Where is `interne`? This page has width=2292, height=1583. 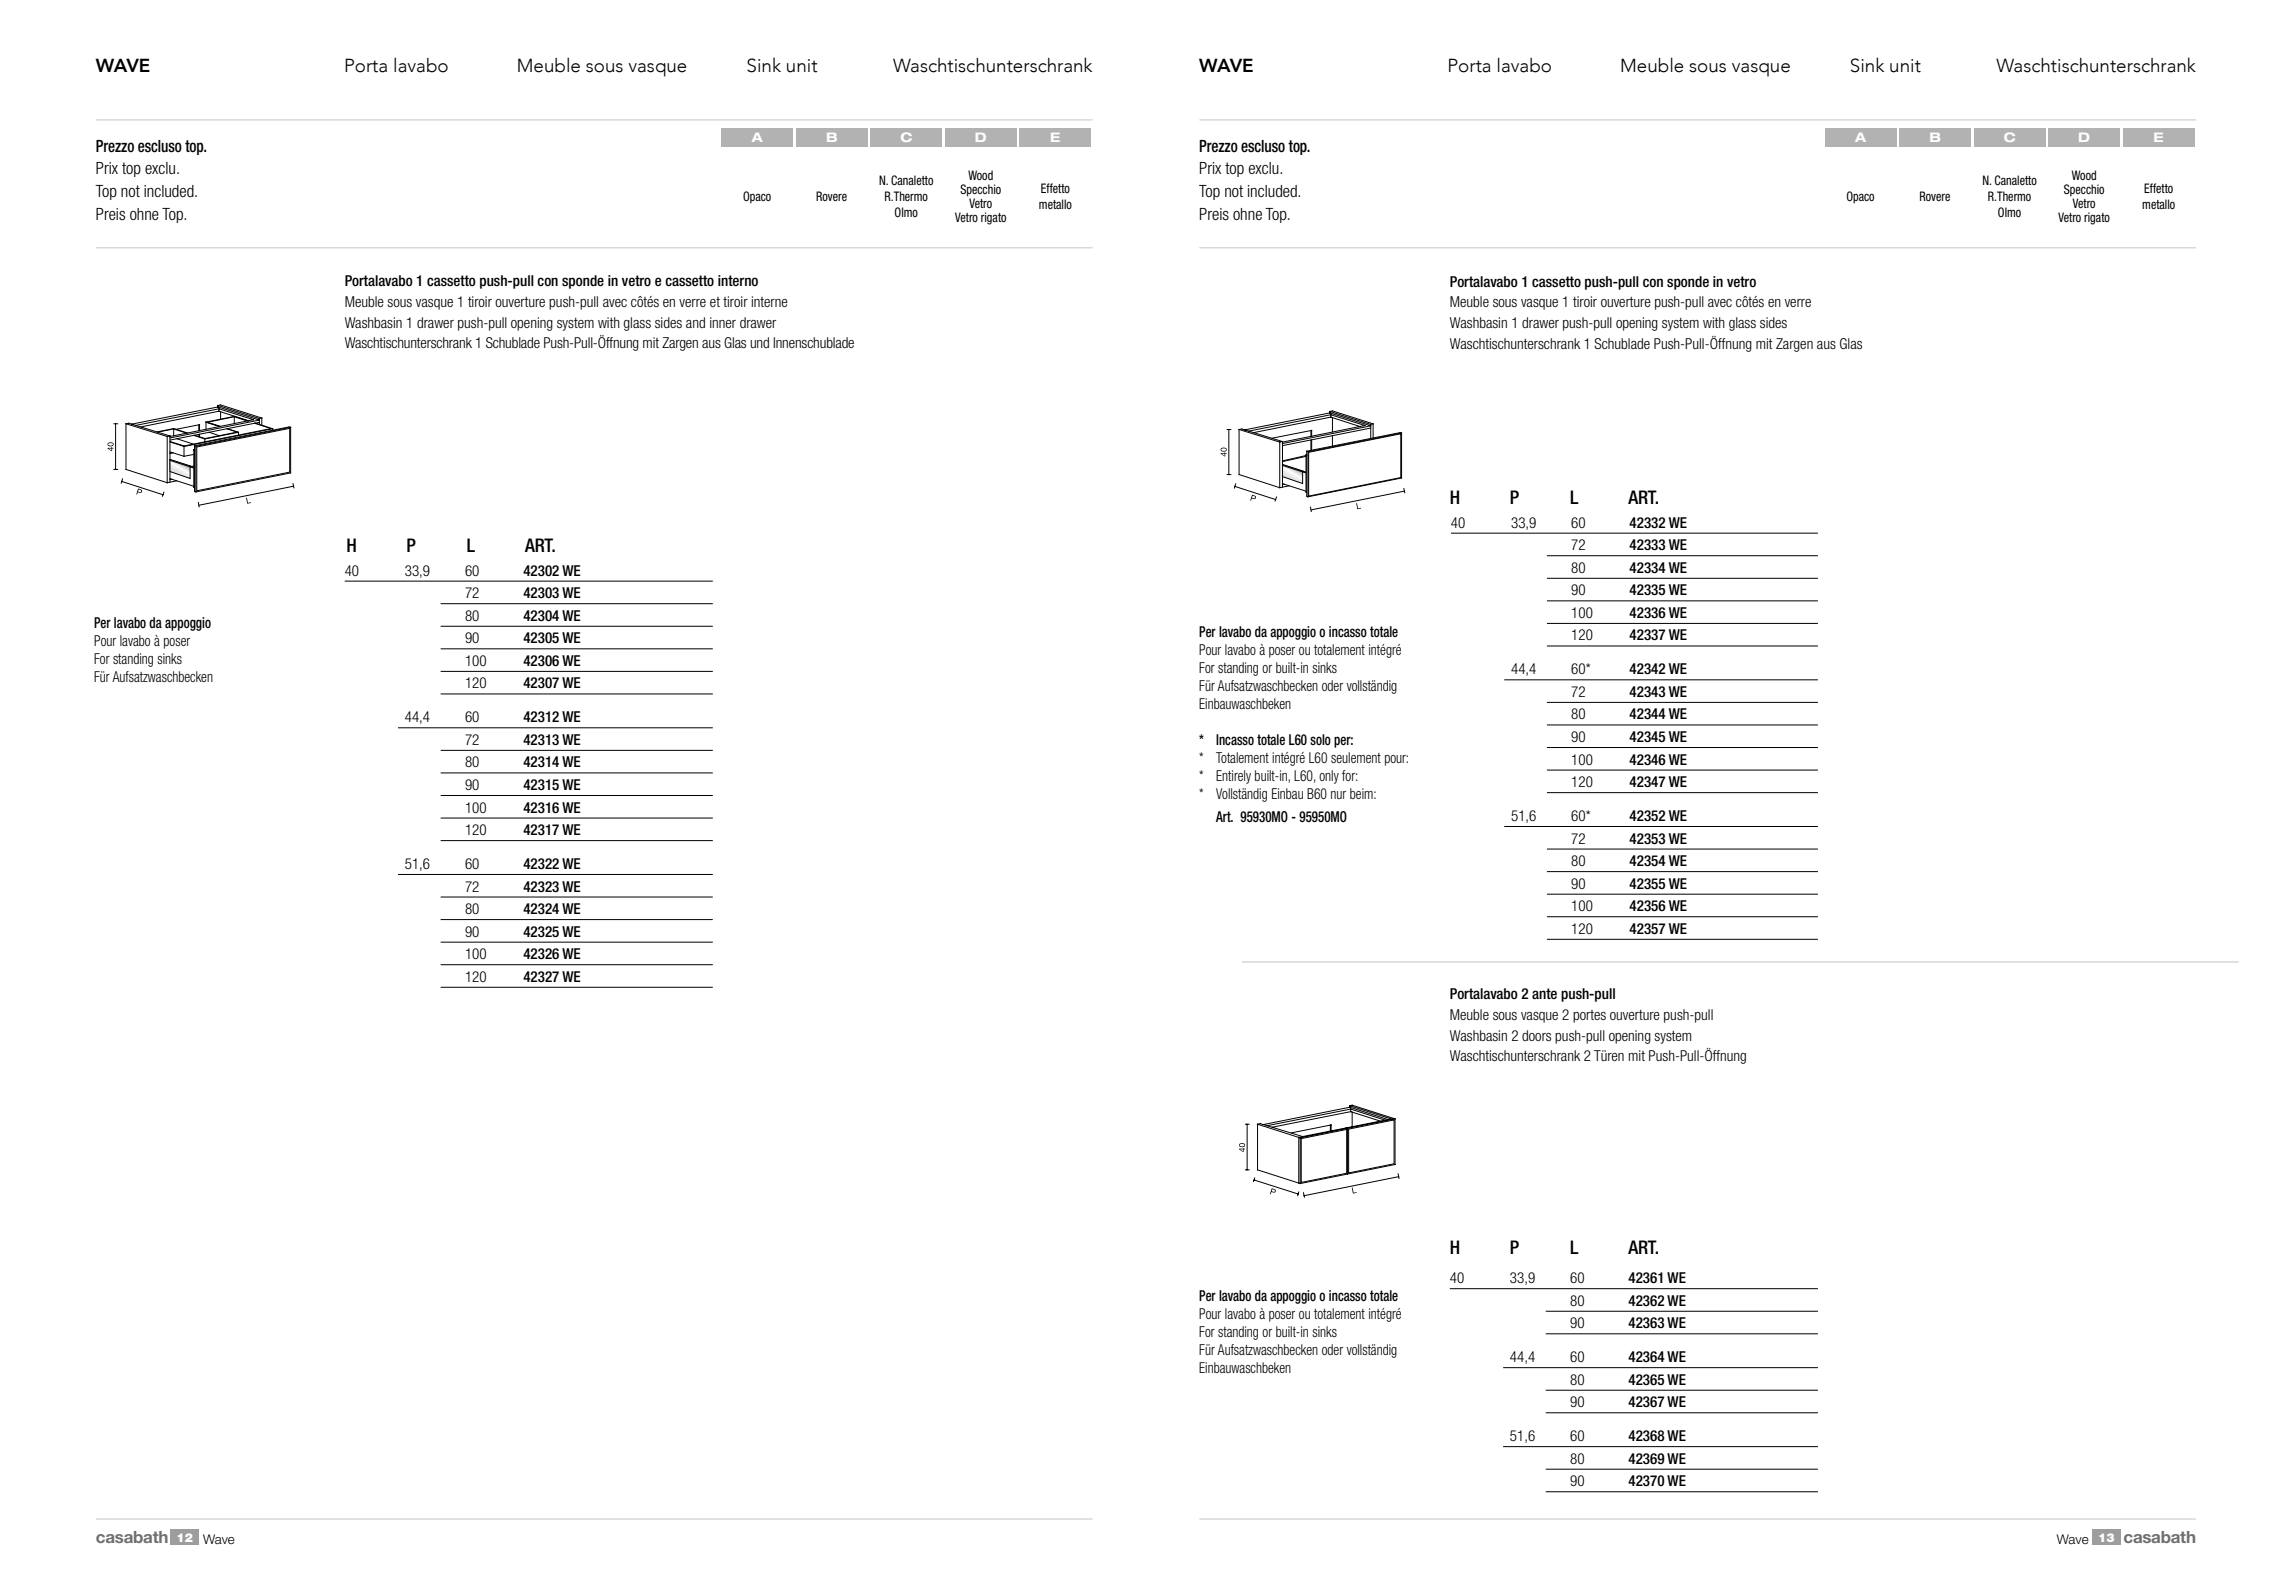
interne is located at coordinates (770, 301).
